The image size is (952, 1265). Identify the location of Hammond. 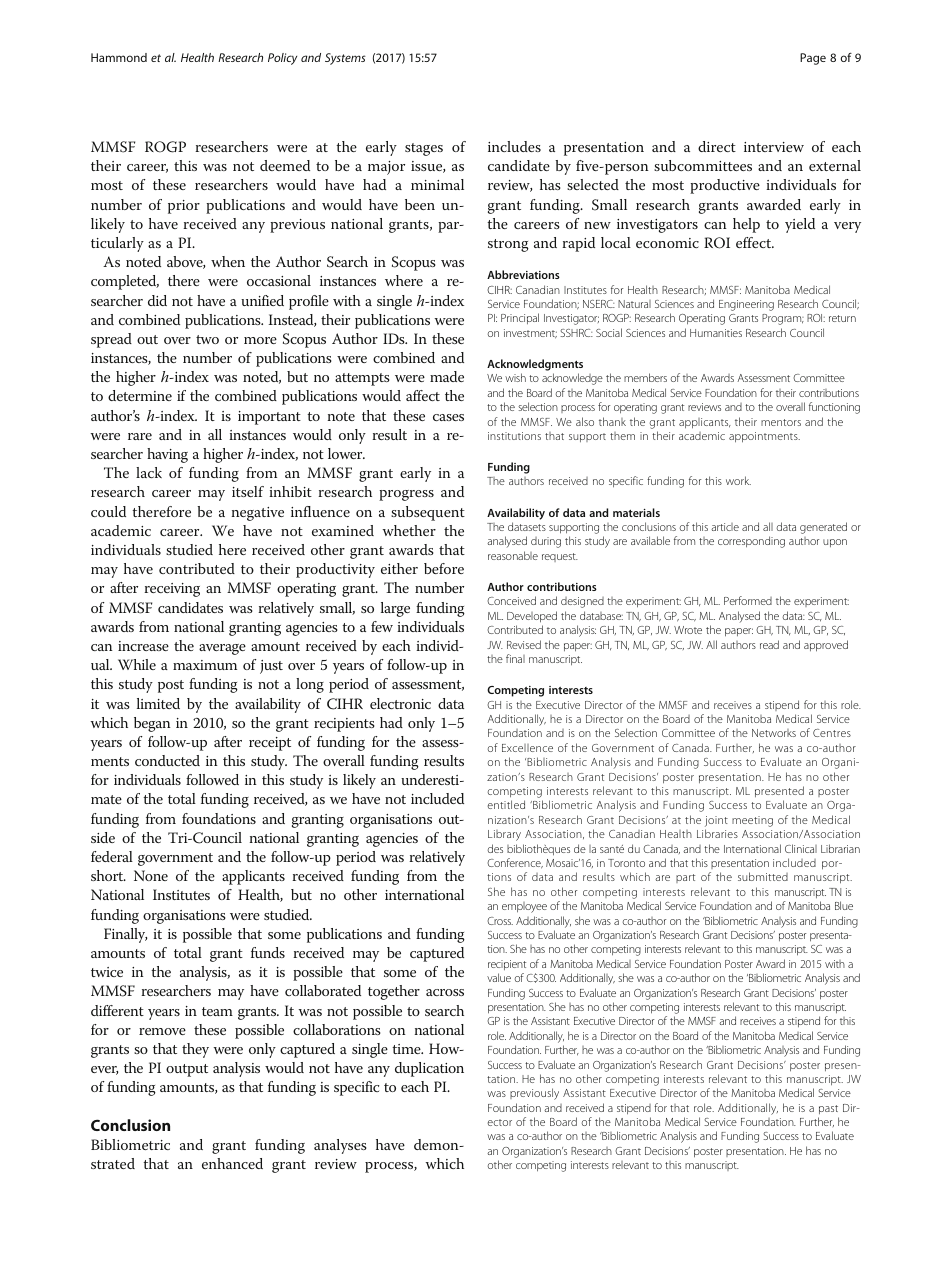
(119, 57).
